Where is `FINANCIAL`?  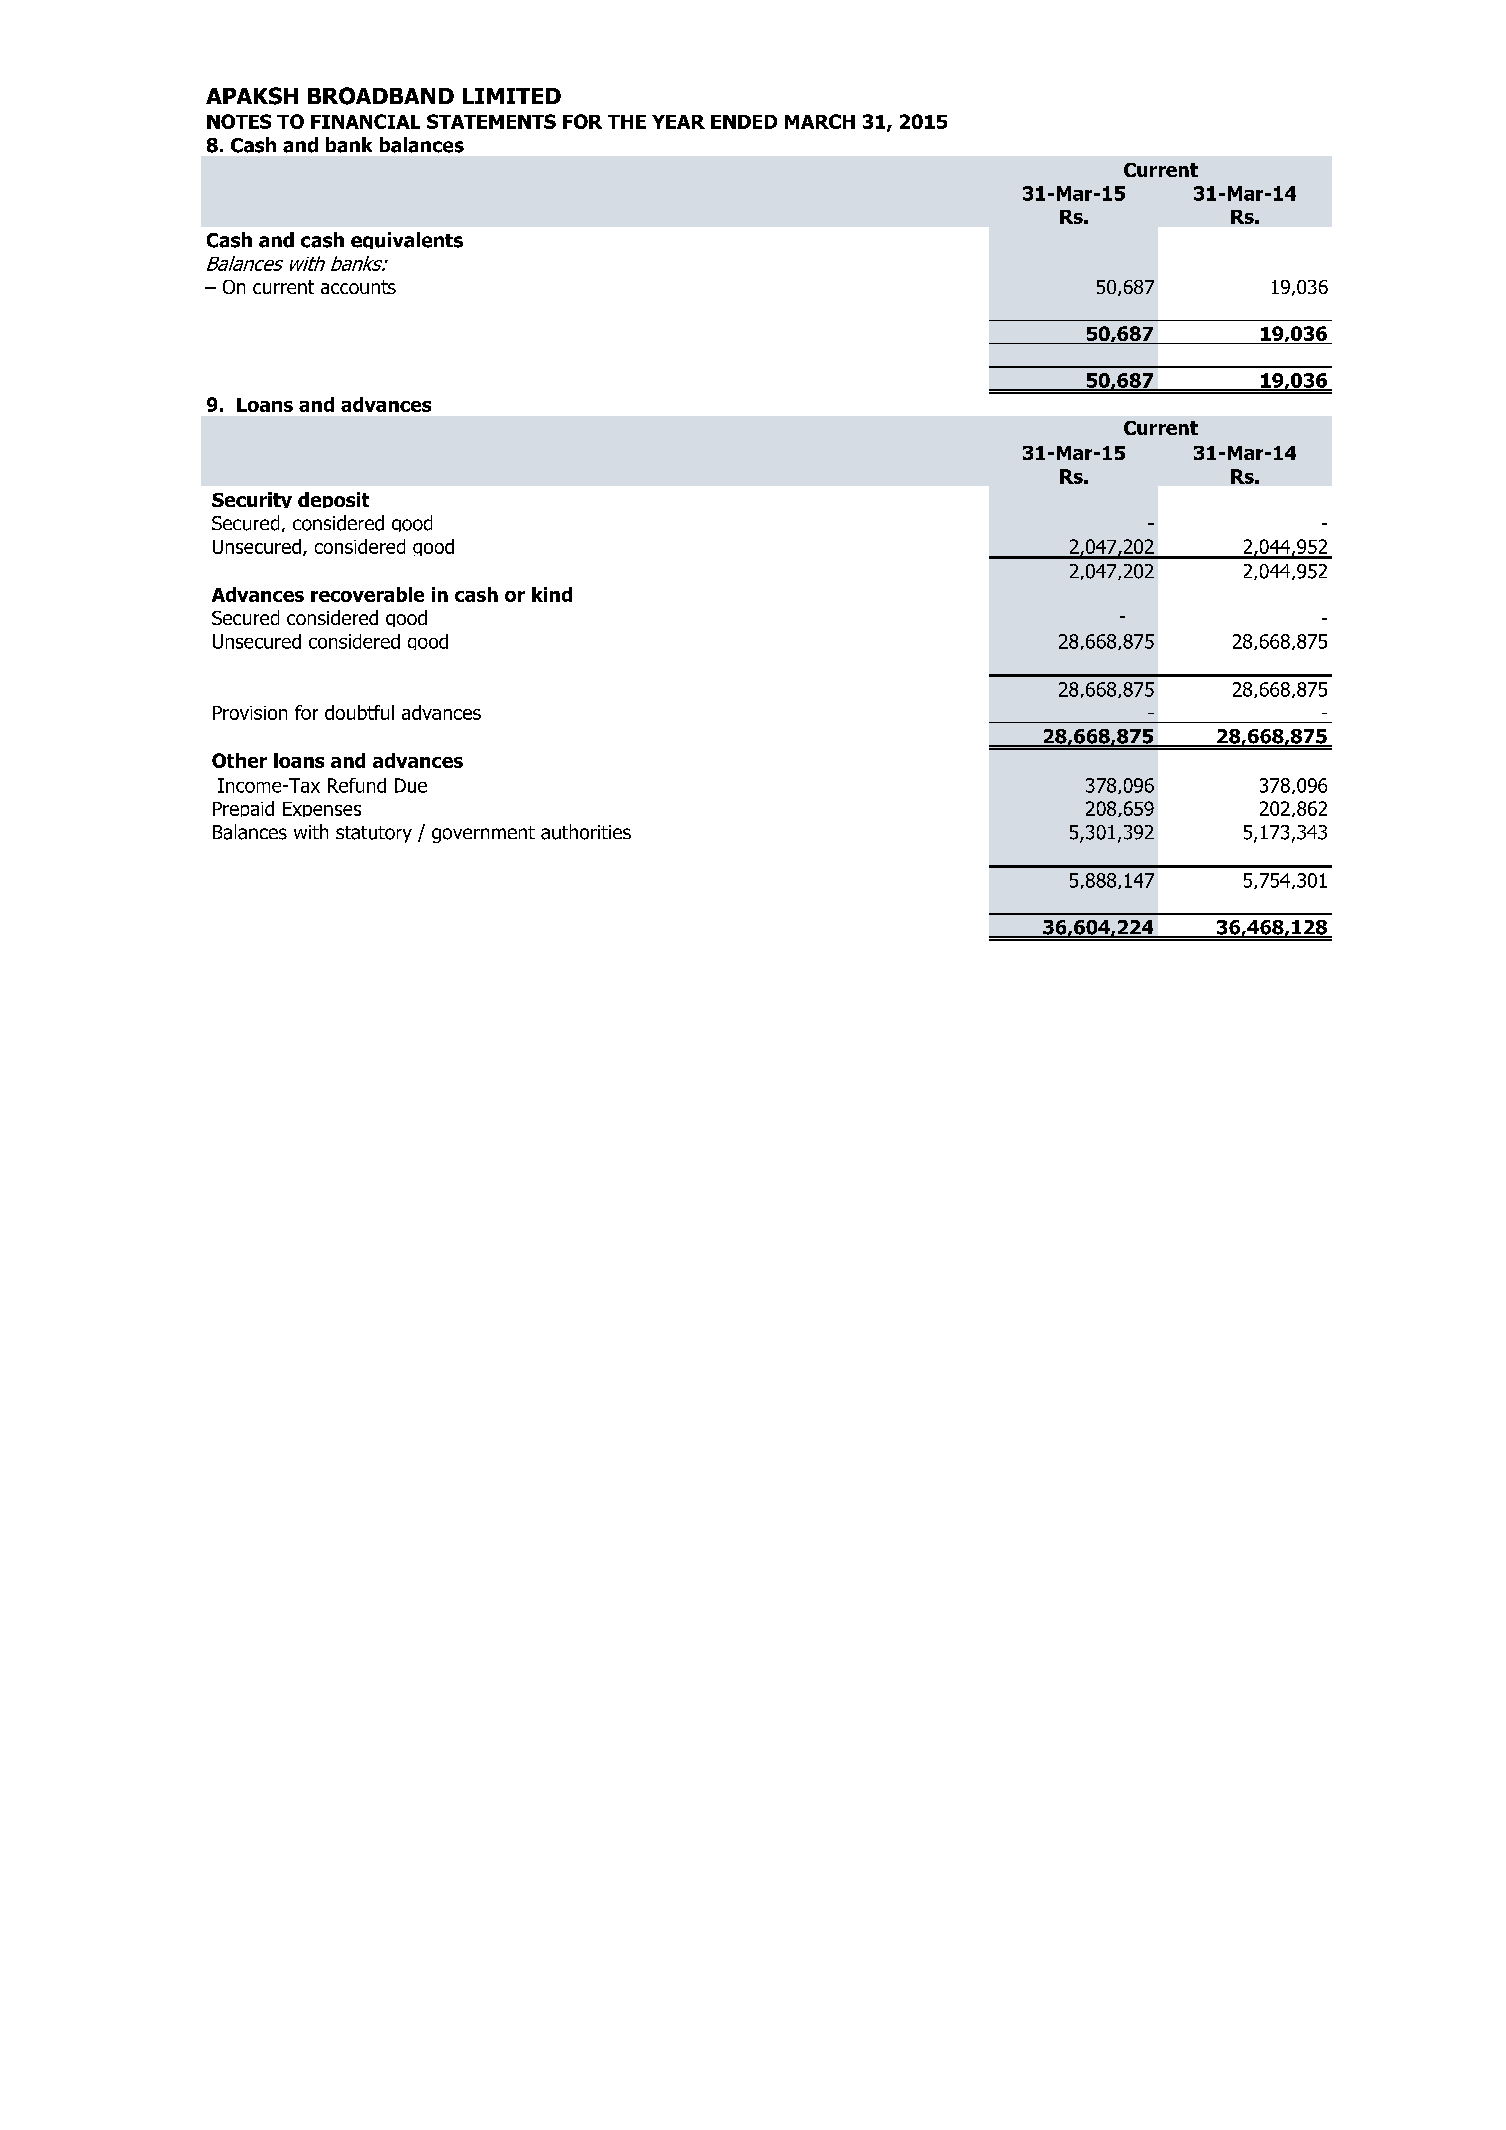 FINANCIAL is located at coordinates (365, 121).
